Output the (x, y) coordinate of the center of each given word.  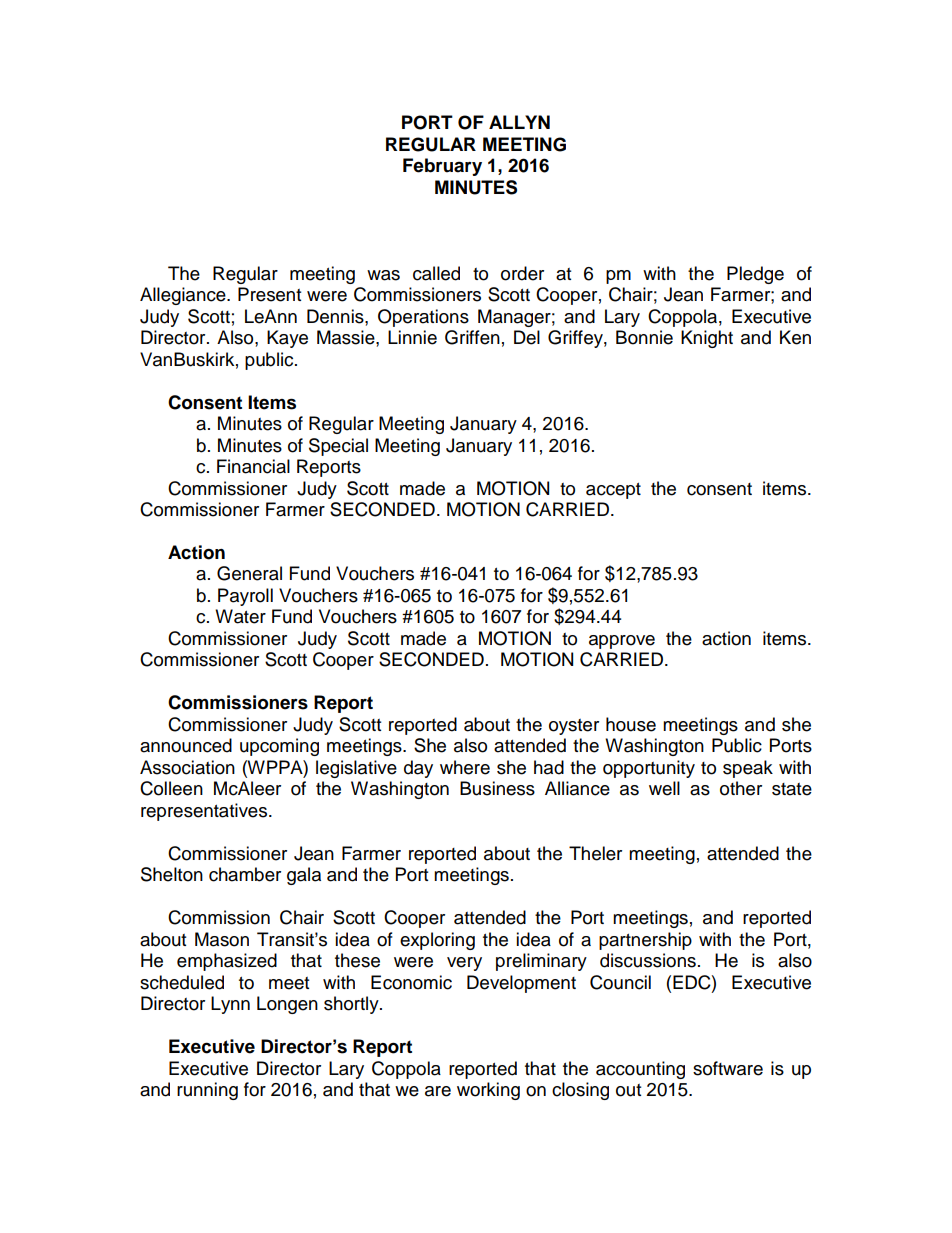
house (631, 724)
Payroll (245, 597)
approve (622, 642)
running (207, 1091)
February (442, 167)
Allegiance (184, 296)
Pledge (755, 275)
